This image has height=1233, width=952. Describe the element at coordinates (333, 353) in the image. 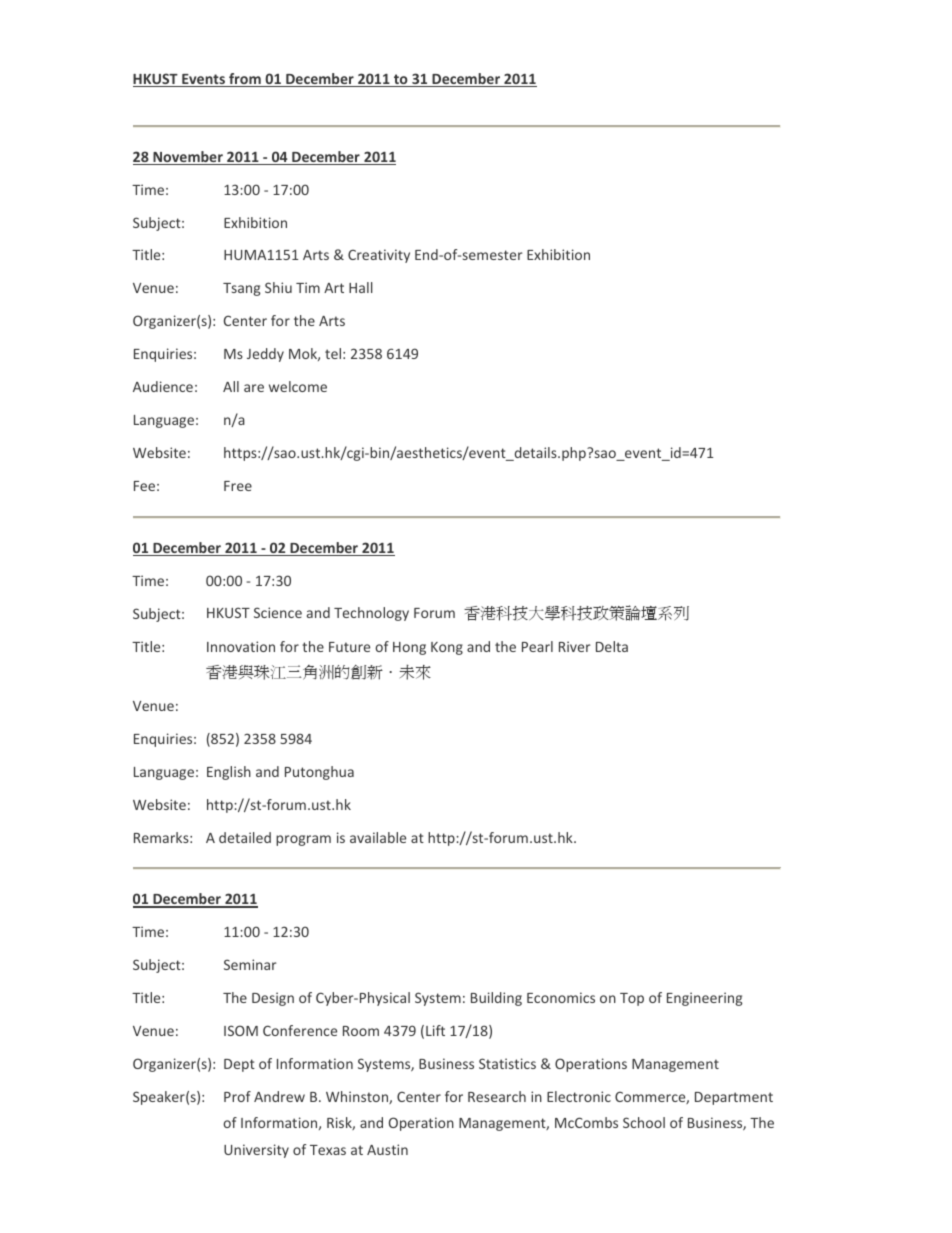

I see `tel` at that location.
